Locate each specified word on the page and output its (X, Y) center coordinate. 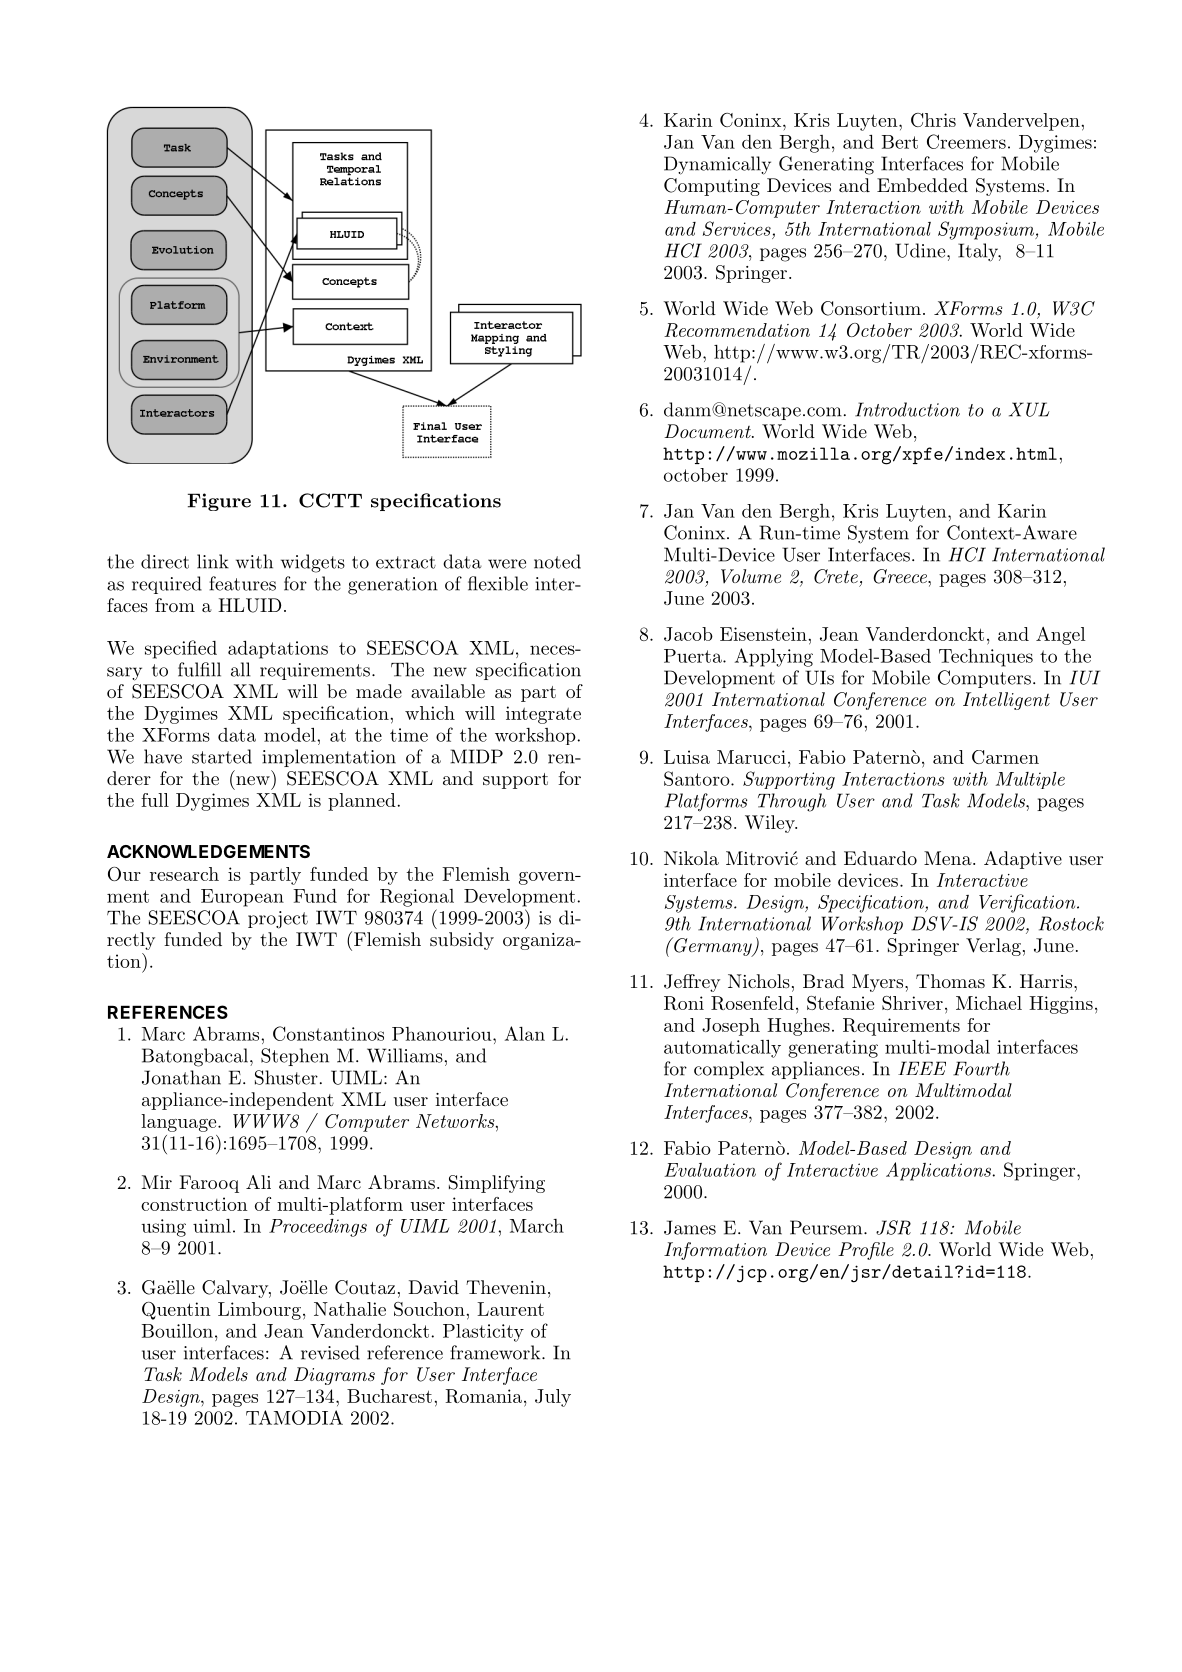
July (553, 1398)
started (222, 756)
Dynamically (717, 165)
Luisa (687, 757)
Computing (712, 187)
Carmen (1005, 757)
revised (330, 1352)
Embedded (922, 185)
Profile (866, 1251)
